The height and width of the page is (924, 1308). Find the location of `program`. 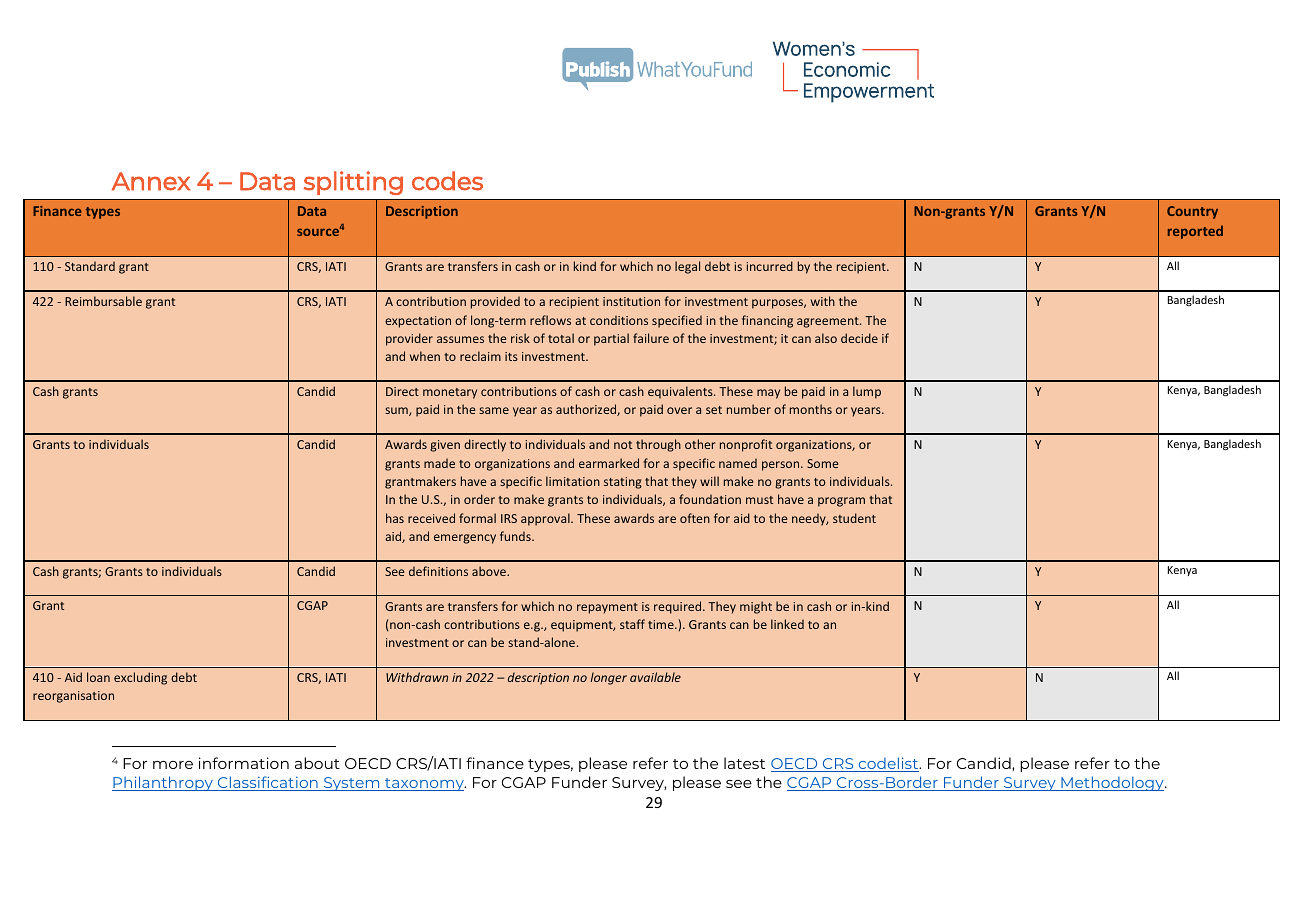

program is located at coordinates (841, 502).
